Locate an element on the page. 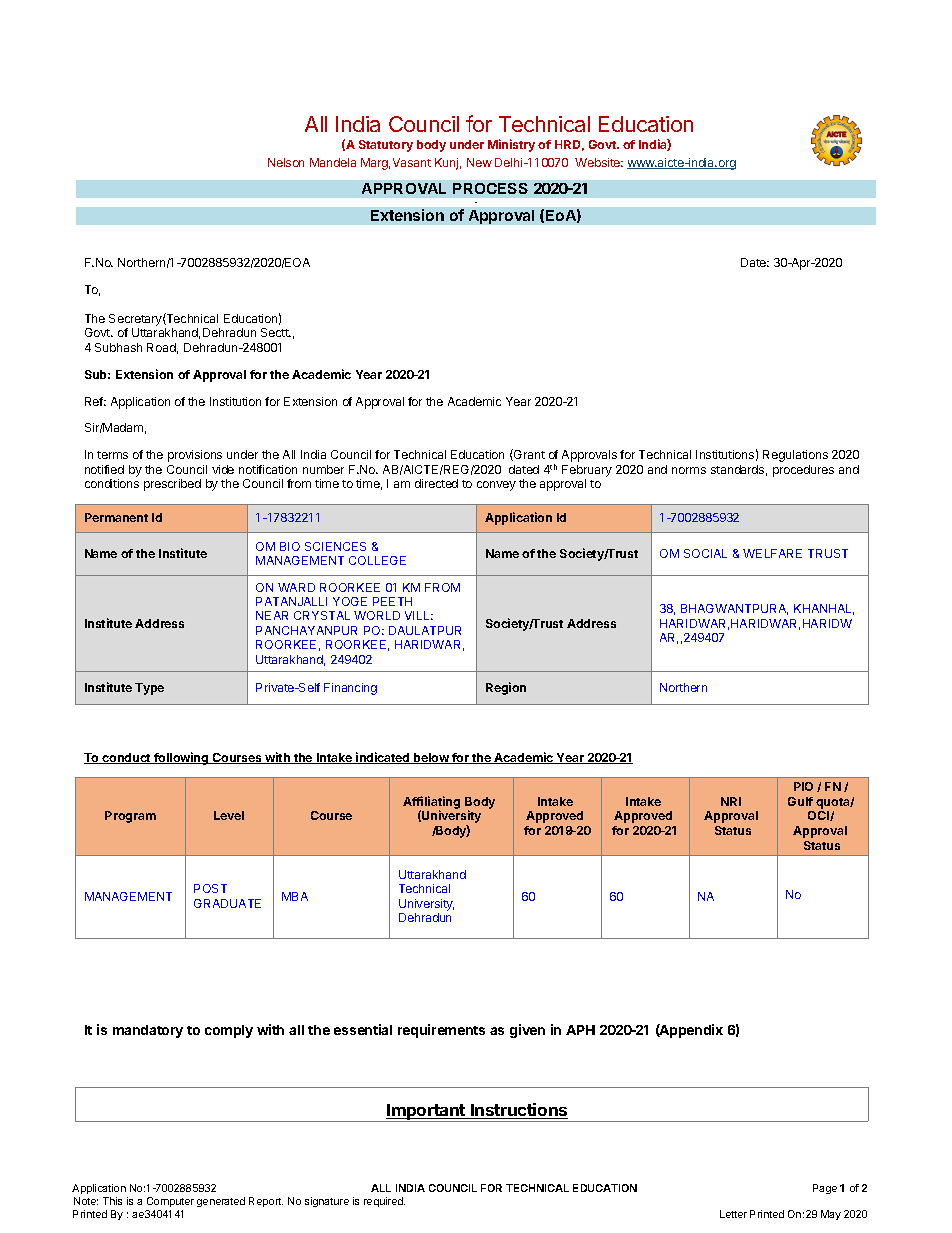  New is located at coordinates (479, 162).
